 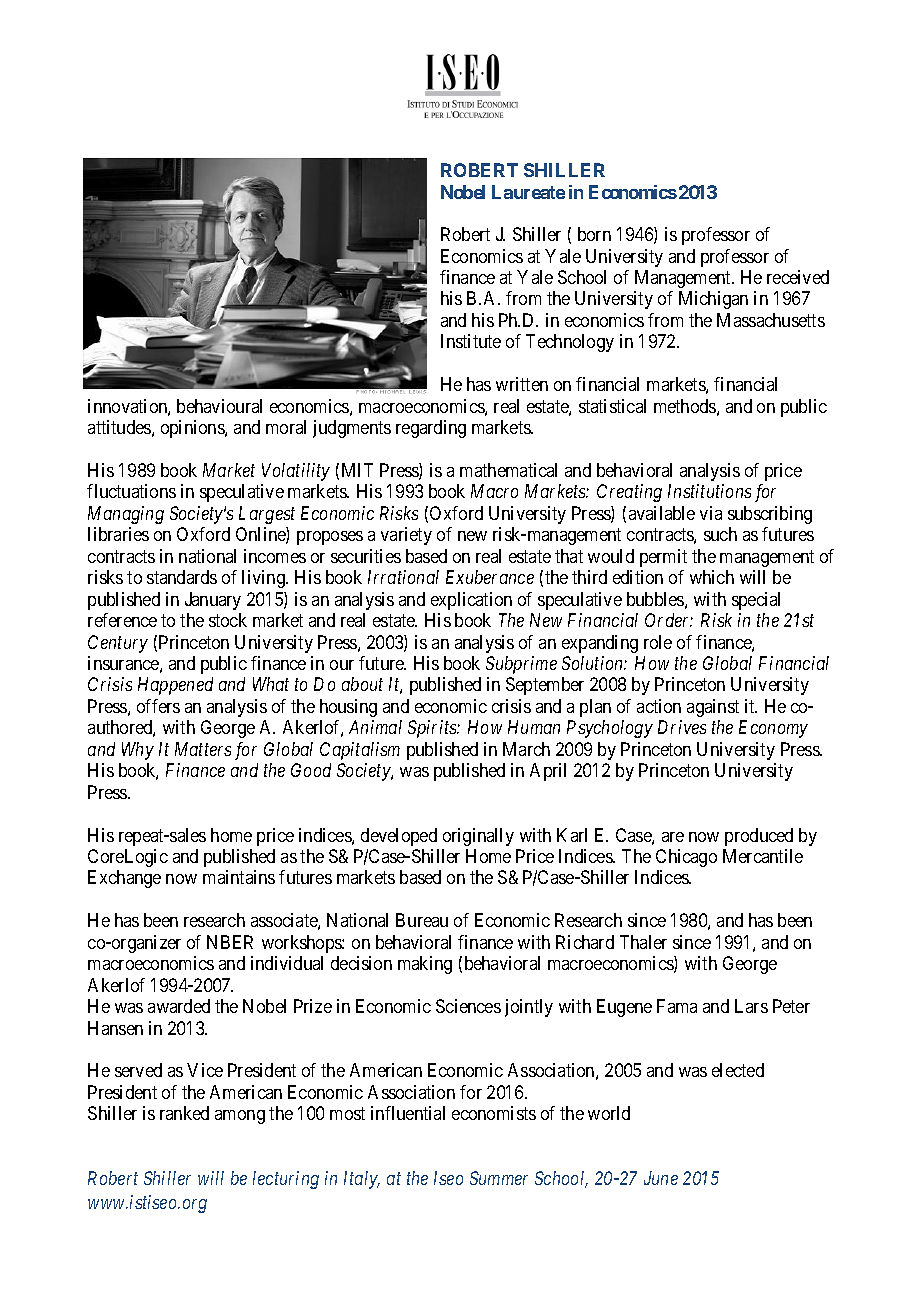 What do you see at coordinates (175, 686) in the page?
I see `Happened` at bounding box center [175, 686].
